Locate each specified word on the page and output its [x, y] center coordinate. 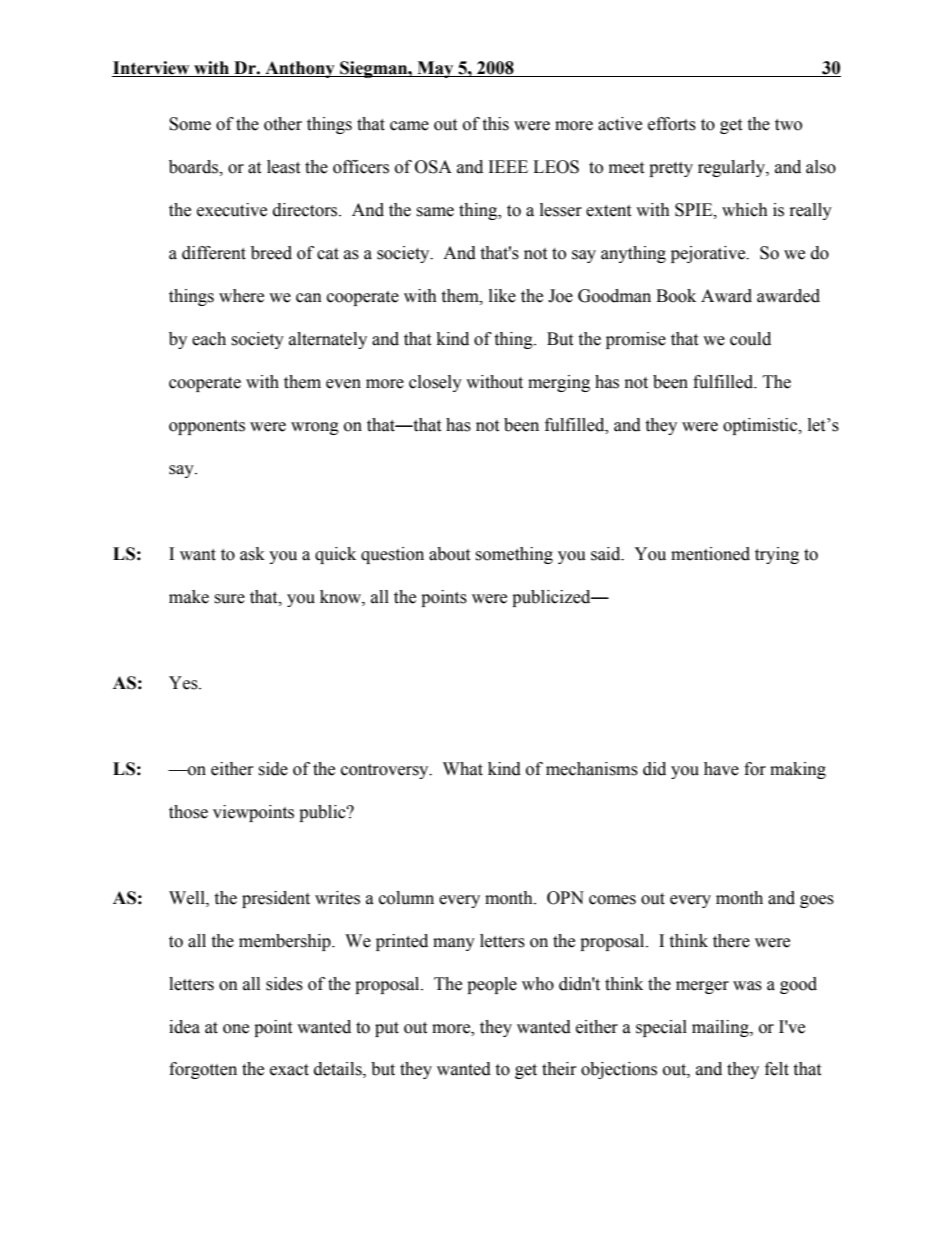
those [188, 812]
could [750, 339]
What [463, 769]
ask [252, 554]
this [495, 124]
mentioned [710, 554]
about [449, 554]
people [492, 985]
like [502, 296]
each [209, 339]
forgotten [203, 1070]
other [283, 124]
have [721, 769]
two [788, 125]
